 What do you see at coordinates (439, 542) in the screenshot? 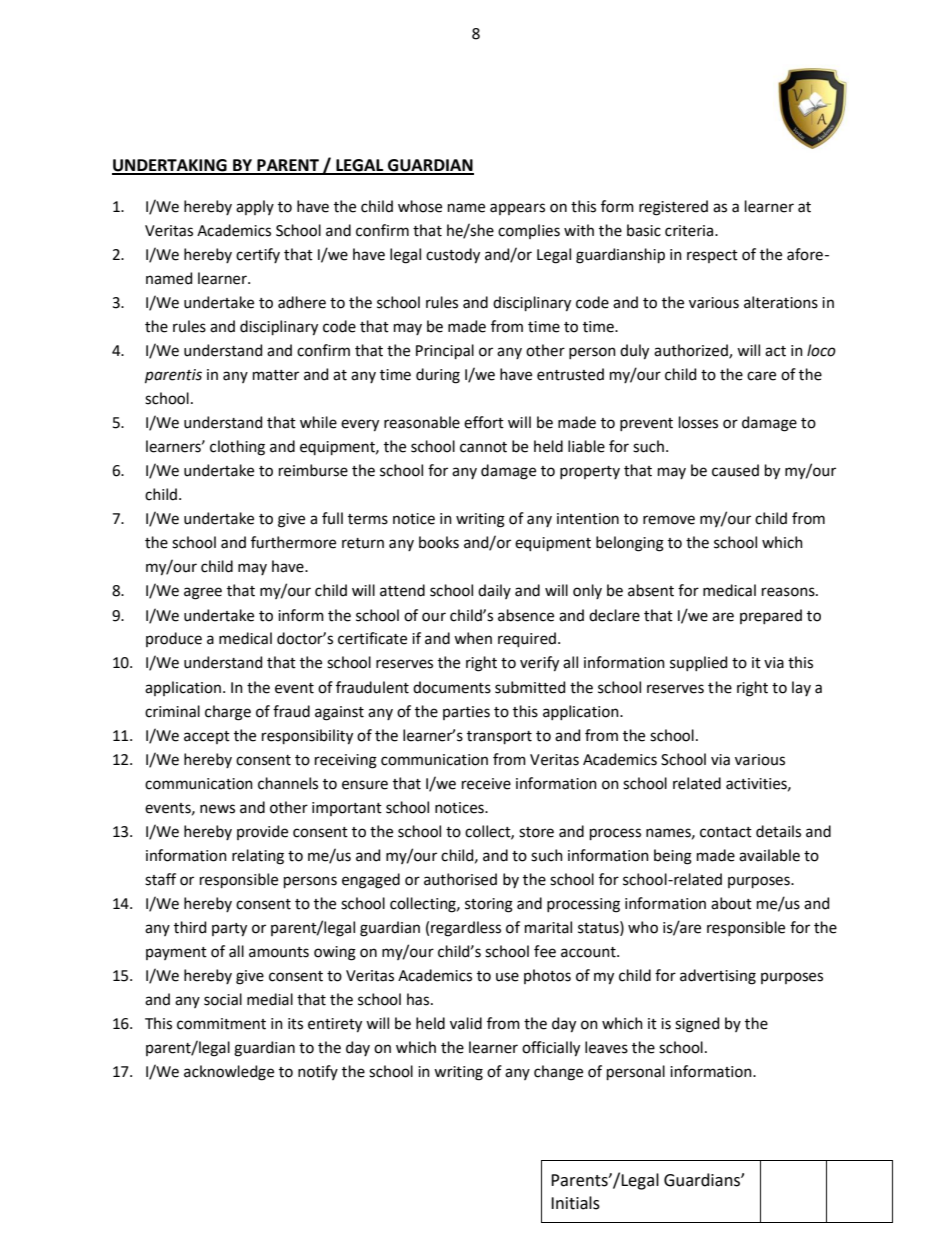
I see `books` at bounding box center [439, 542].
